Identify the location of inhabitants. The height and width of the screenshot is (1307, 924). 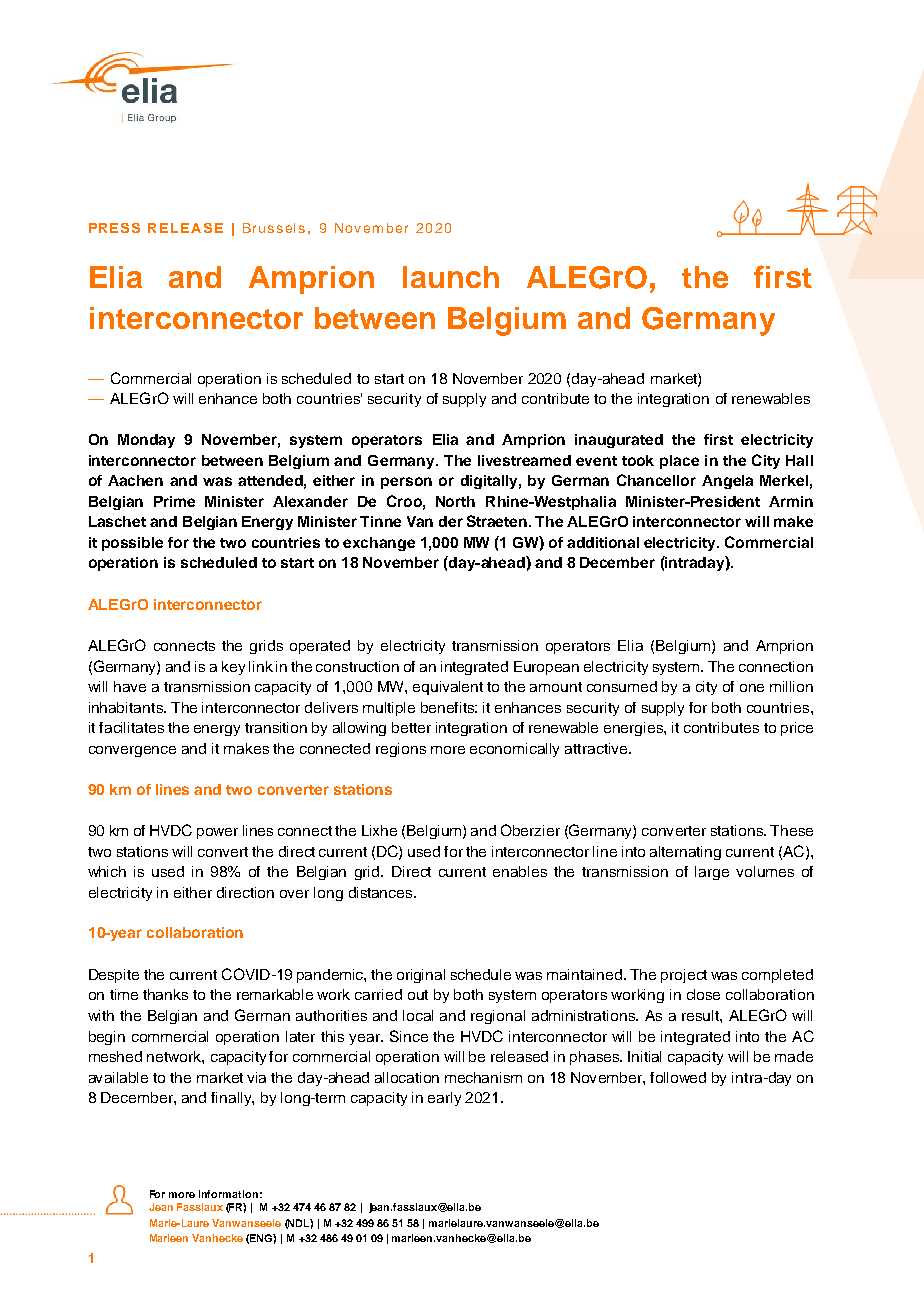
(127, 707).
